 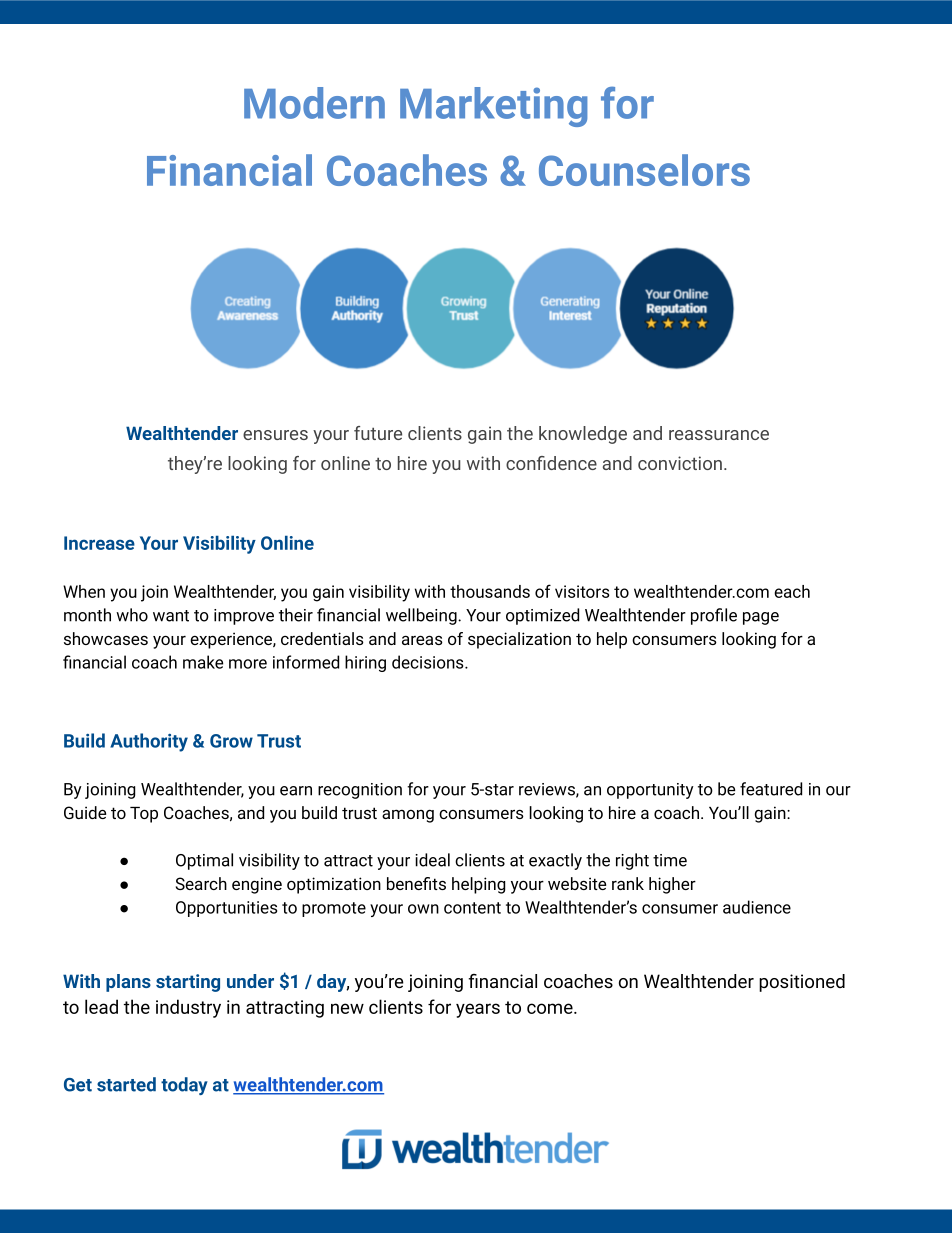 What do you see at coordinates (149, 742) in the image?
I see `Authority` at bounding box center [149, 742].
